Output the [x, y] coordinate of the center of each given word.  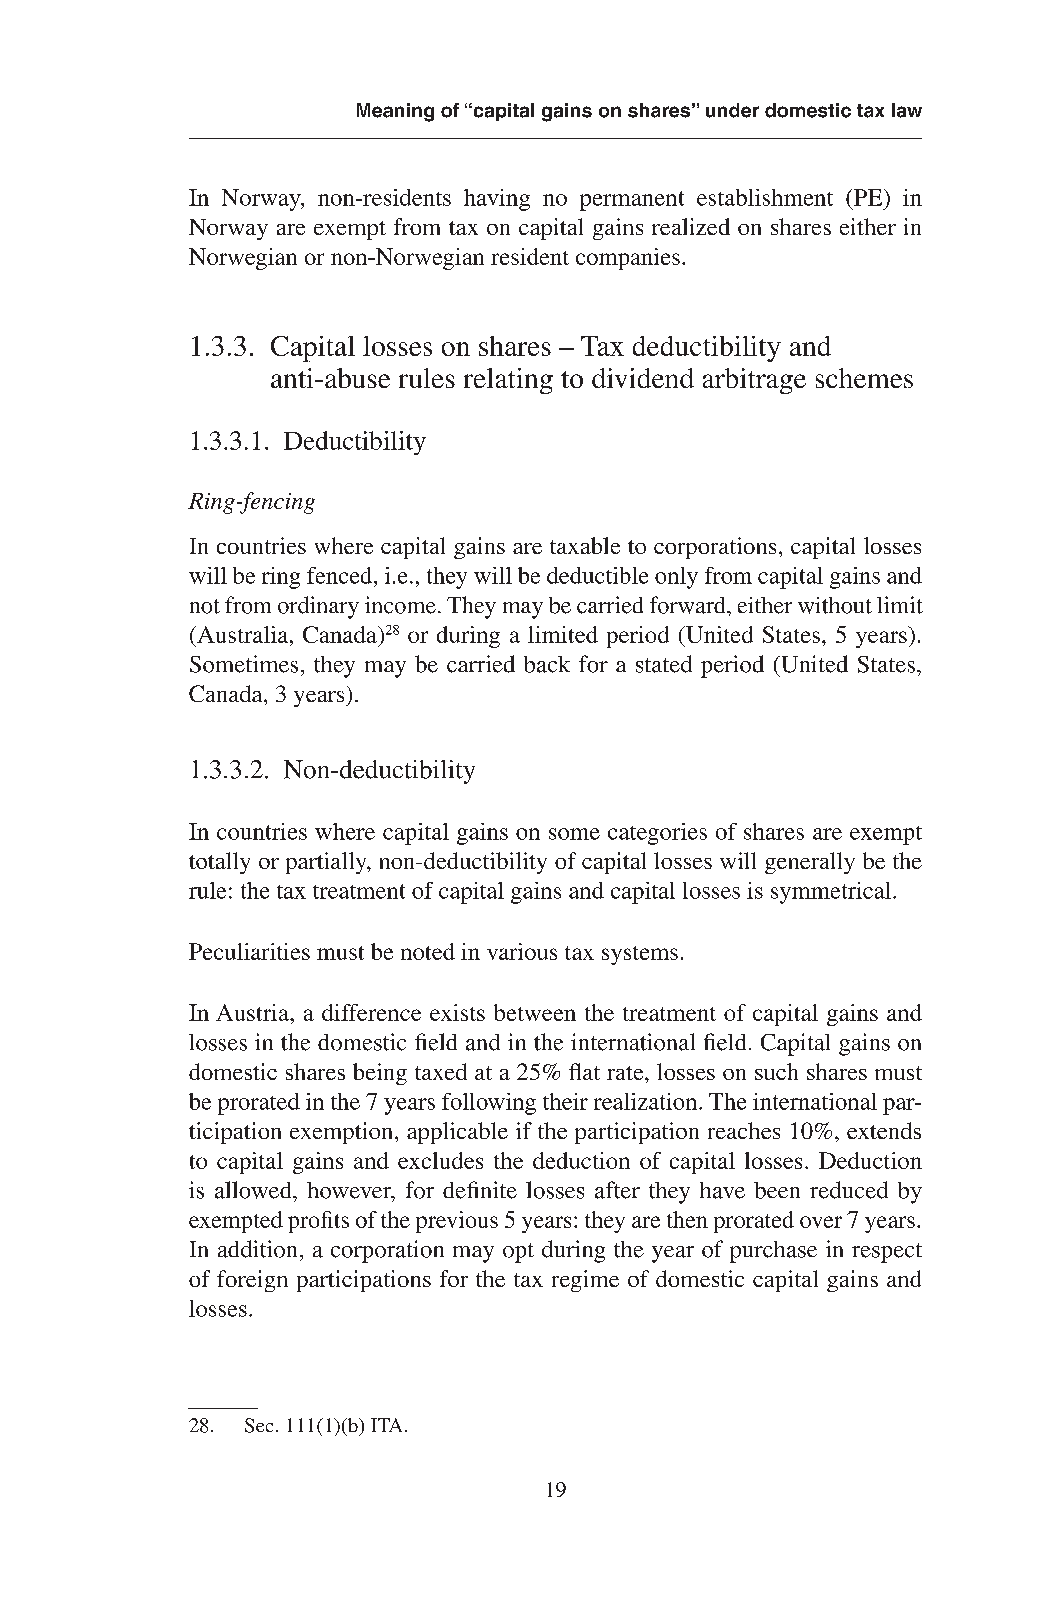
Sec [259, 1425]
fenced [341, 575]
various [522, 951]
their [565, 1101]
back [547, 664]
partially [327, 863]
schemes [864, 378]
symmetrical [832, 893]
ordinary [318, 607]
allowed [254, 1190]
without [835, 605]
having [497, 200]
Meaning [395, 112]
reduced [849, 1190]
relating [508, 381]
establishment [765, 197]
